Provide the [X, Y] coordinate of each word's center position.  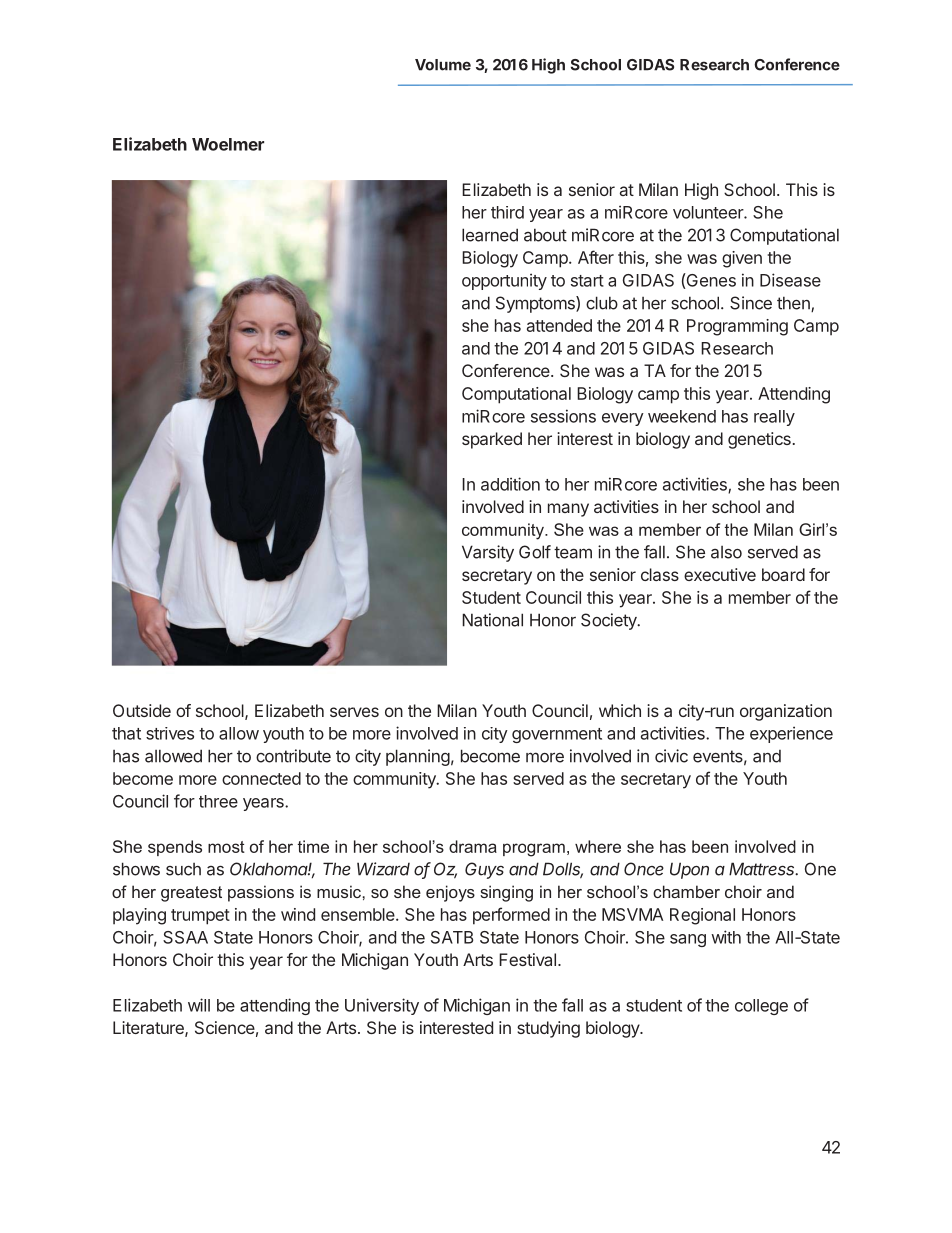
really [774, 418]
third [507, 212]
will [199, 1005]
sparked [492, 440]
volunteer [709, 212]
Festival [527, 959]
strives [170, 733]
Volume [443, 65]
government [557, 735]
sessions [563, 416]
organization [786, 712]
